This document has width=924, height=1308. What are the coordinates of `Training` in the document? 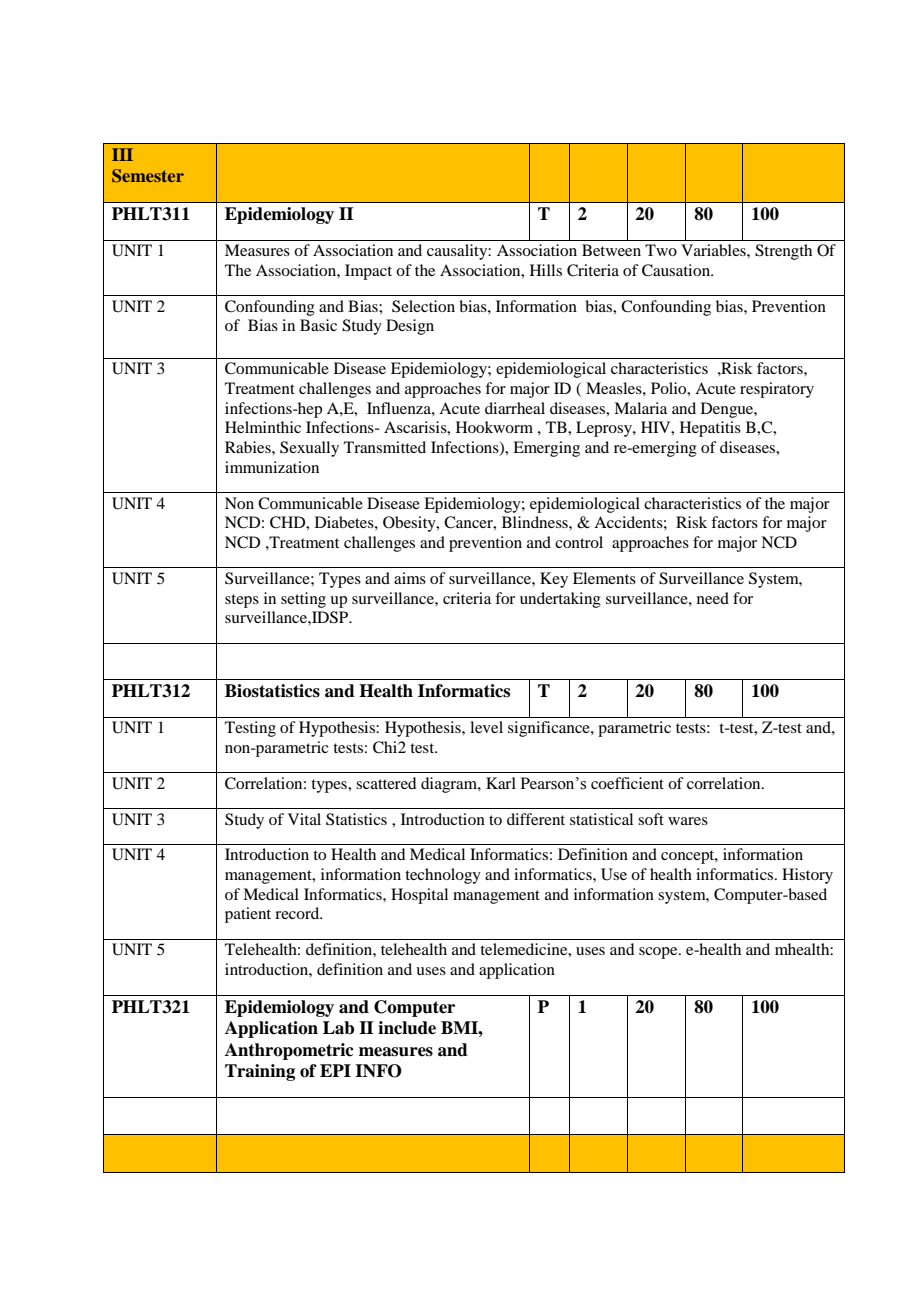 It's located at (260, 1072).
